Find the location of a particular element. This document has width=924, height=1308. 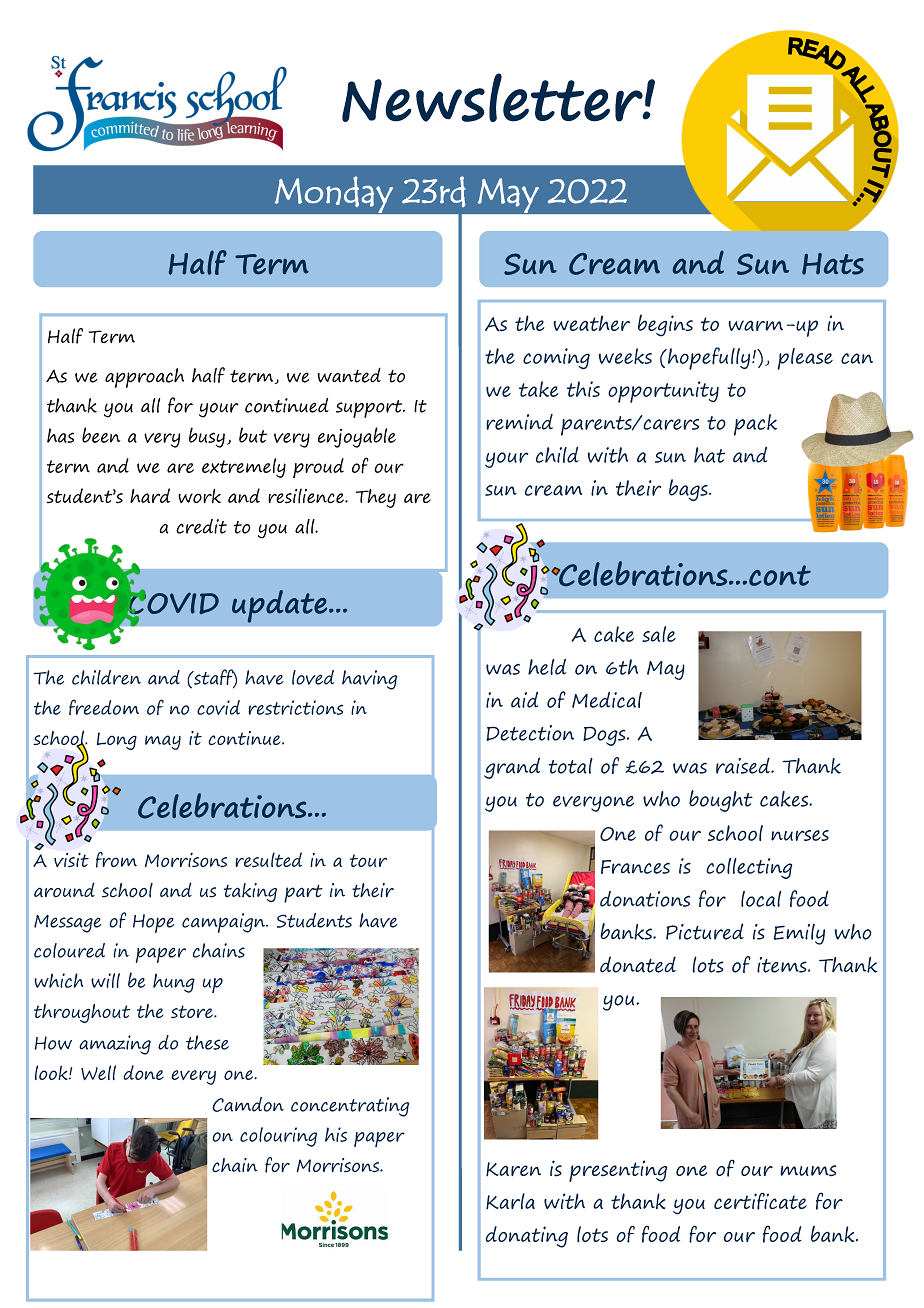

hard is located at coordinates (150, 495).
